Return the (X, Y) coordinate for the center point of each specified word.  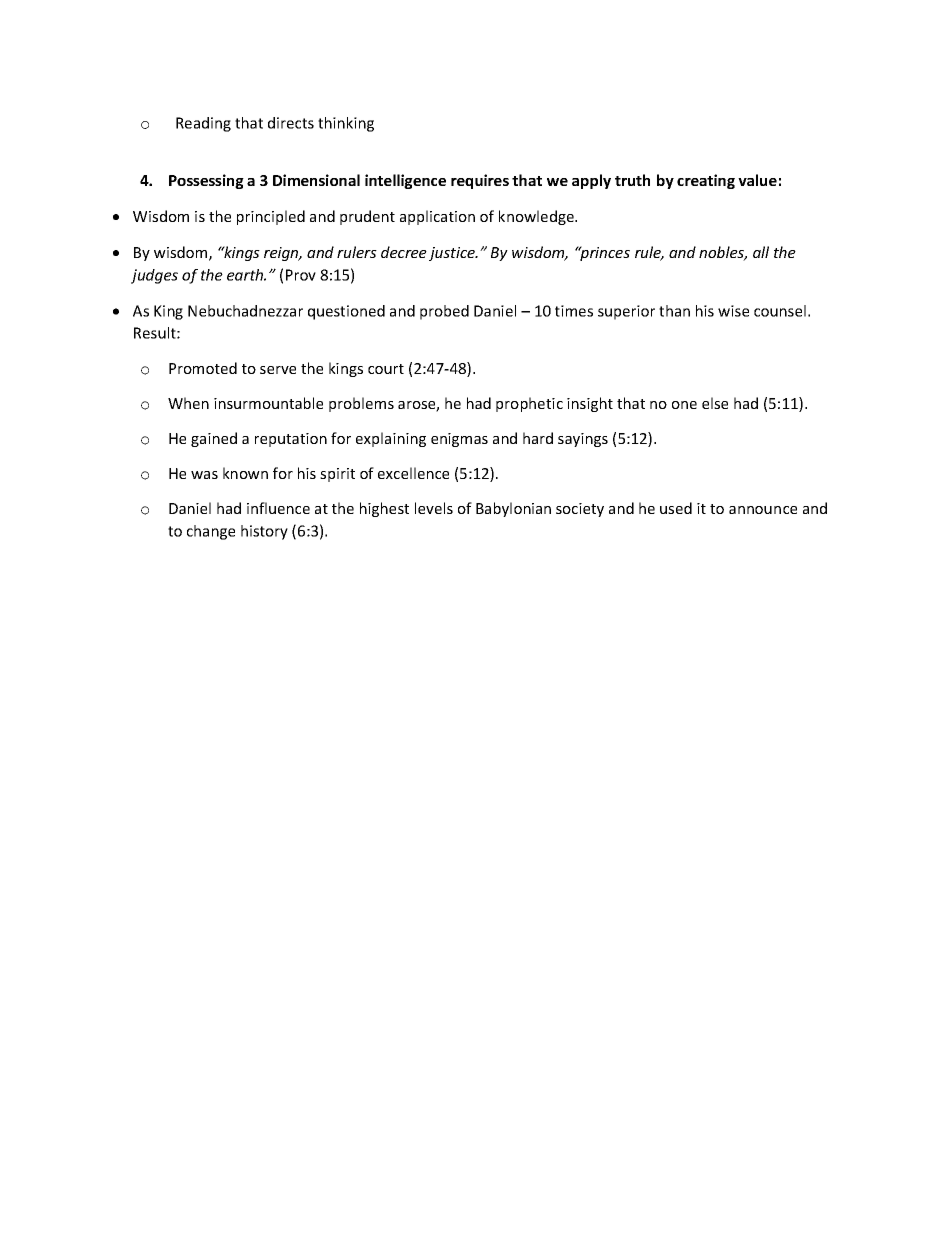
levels (434, 508)
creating (706, 181)
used (676, 508)
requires (480, 181)
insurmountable (268, 403)
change (211, 532)
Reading (203, 124)
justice (453, 254)
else (715, 403)
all (761, 252)
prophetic (529, 404)
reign (282, 254)
